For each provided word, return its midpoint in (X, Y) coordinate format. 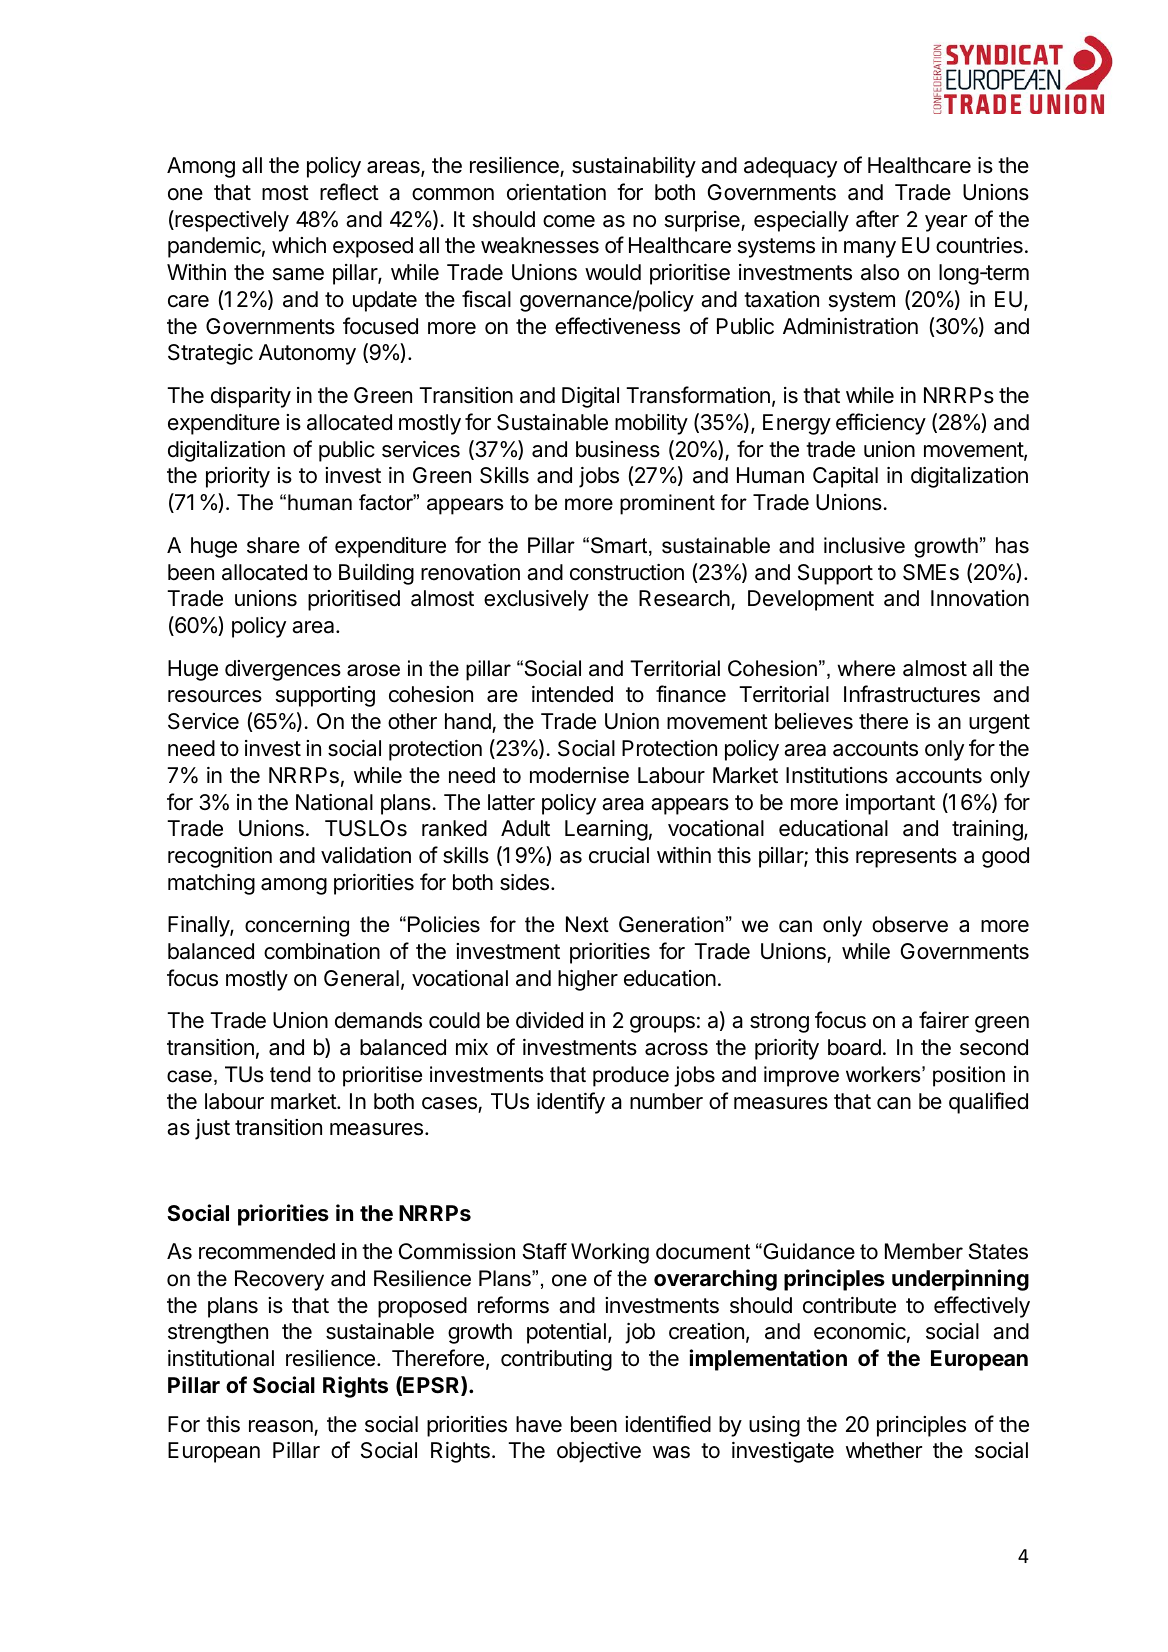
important (890, 804)
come (569, 221)
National (334, 802)
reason (281, 1426)
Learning (606, 830)
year (946, 223)
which (299, 245)
